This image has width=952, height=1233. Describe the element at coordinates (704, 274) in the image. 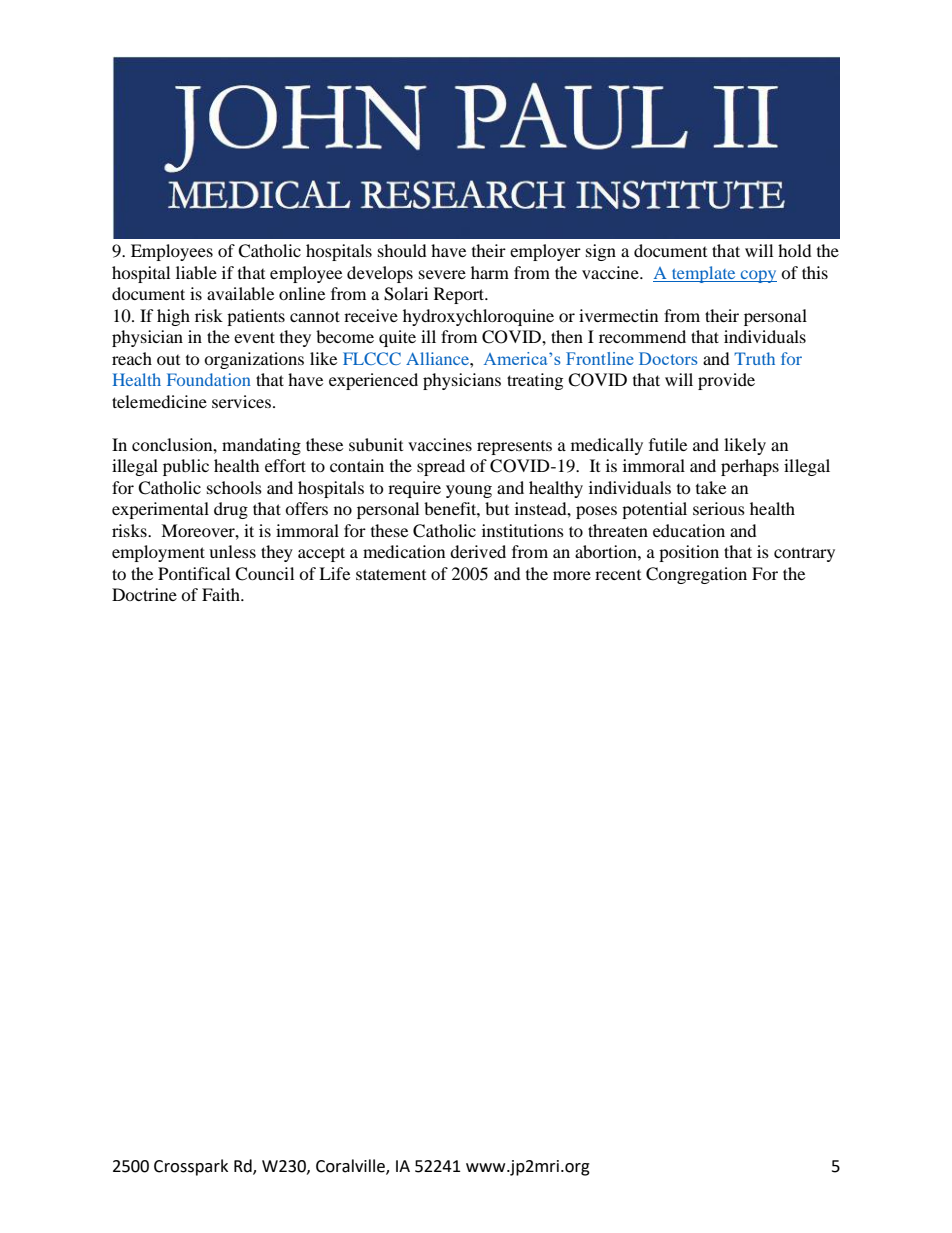

I see `template` at that location.
